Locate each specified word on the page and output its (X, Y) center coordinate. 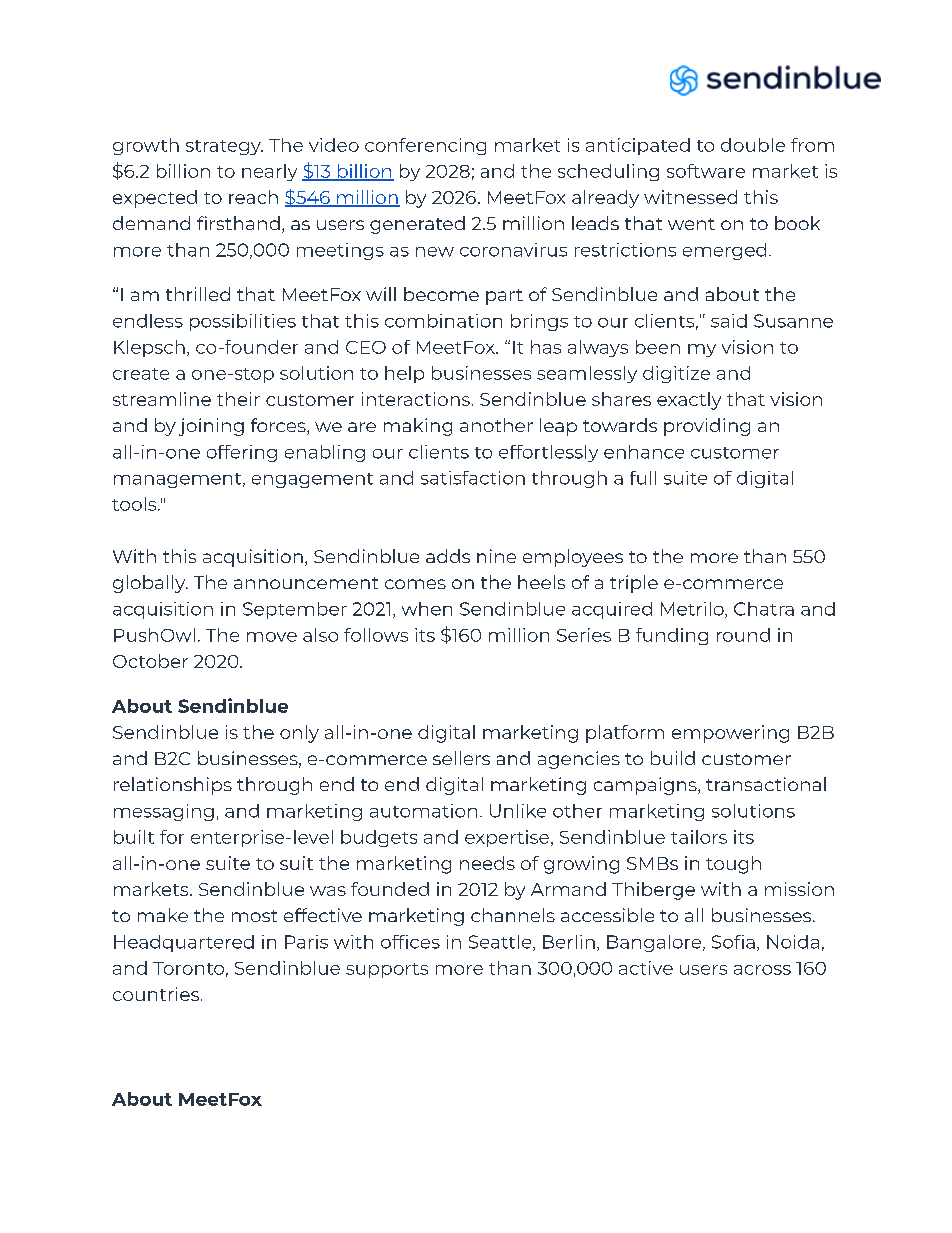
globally (150, 584)
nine (496, 556)
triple (634, 584)
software (706, 171)
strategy (224, 147)
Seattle (501, 943)
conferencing (425, 146)
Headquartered (184, 943)
